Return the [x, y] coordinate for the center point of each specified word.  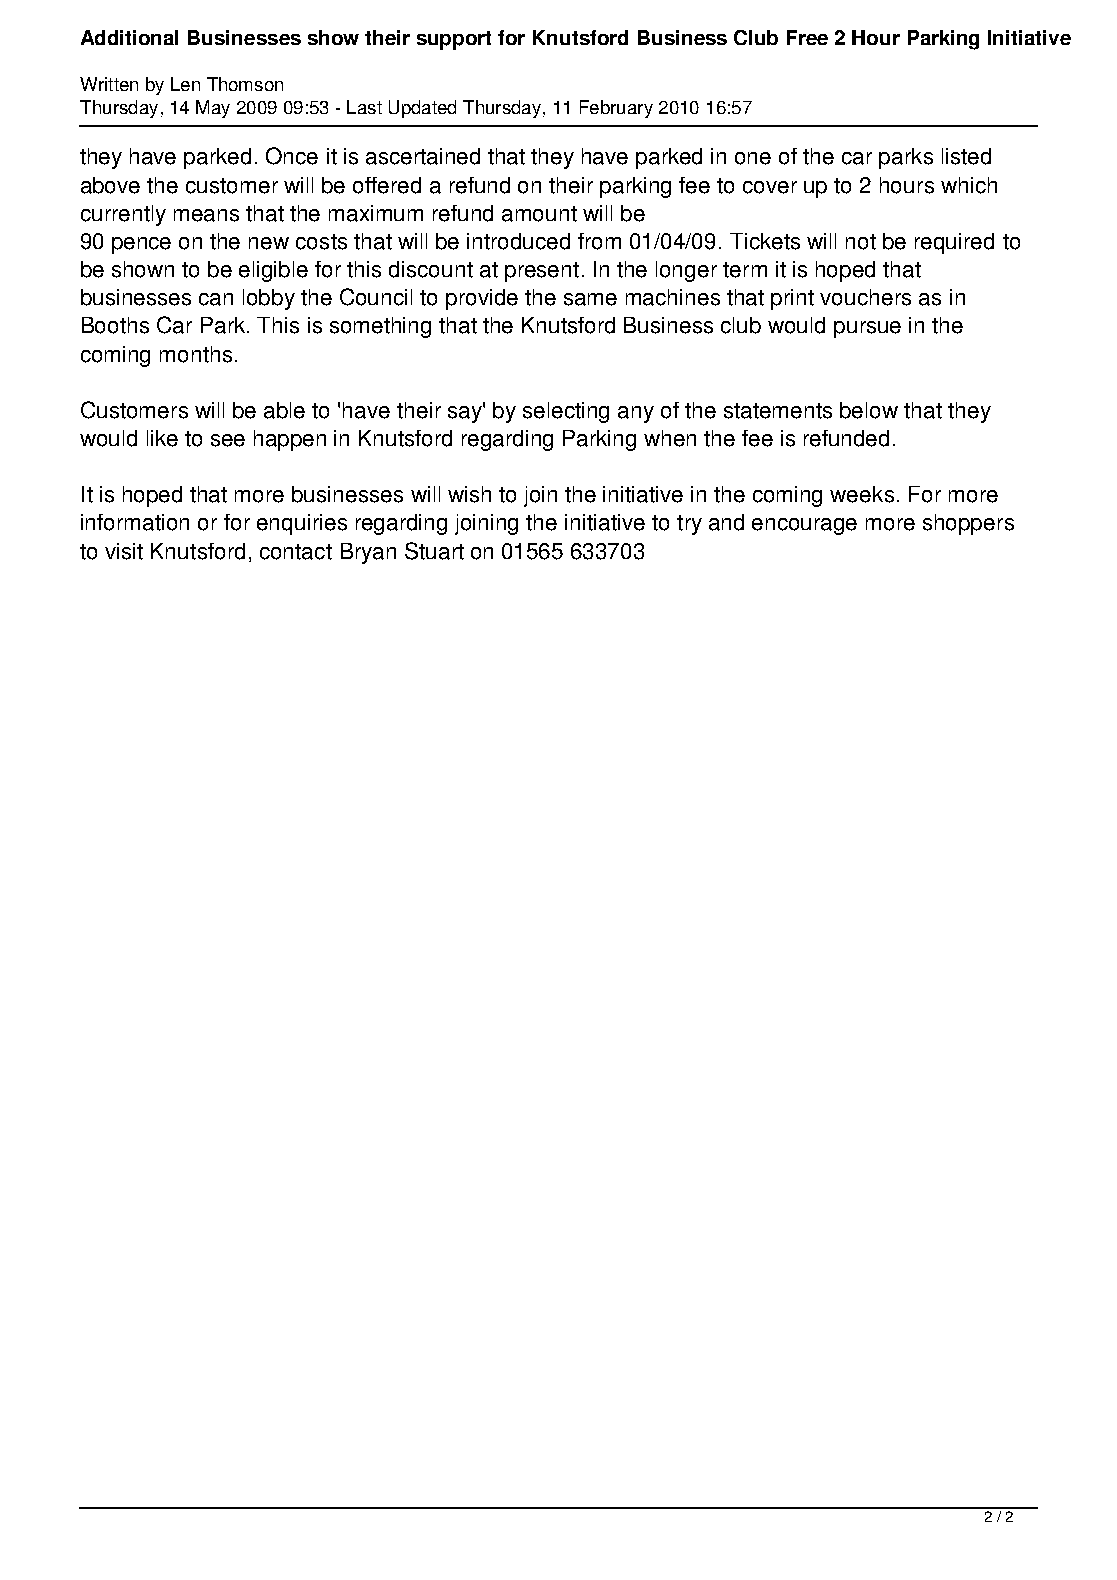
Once [292, 156]
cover [770, 187]
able [284, 410]
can [216, 299]
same [590, 299]
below [869, 410]
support [454, 40]
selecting [566, 412]
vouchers [865, 297]
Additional [129, 37]
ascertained [423, 156]
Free [807, 37]
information [135, 522]
